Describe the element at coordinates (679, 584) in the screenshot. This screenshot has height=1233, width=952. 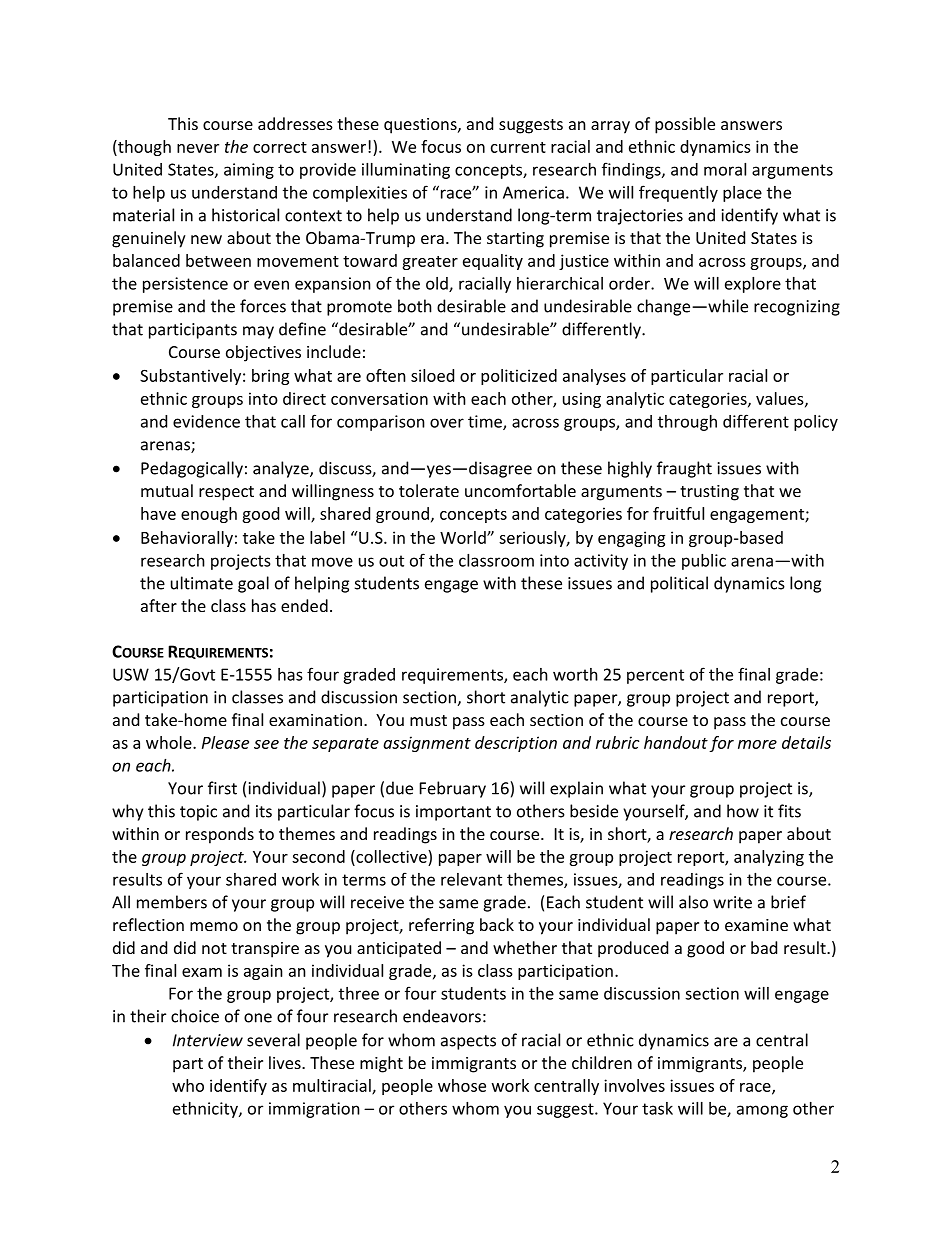
I see `political` at that location.
